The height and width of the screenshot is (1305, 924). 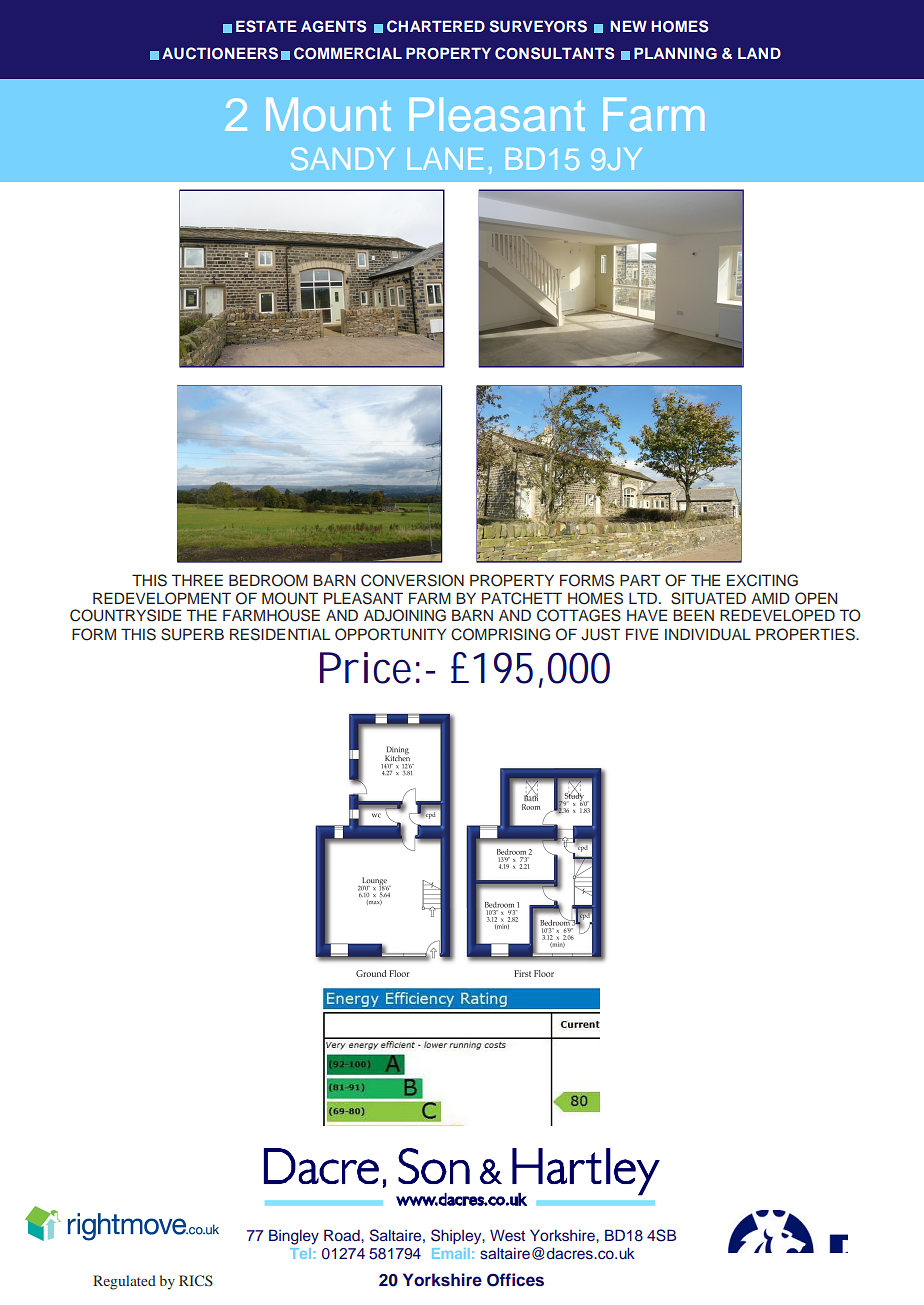 What do you see at coordinates (759, 53) in the screenshot?
I see `LAND` at bounding box center [759, 53].
